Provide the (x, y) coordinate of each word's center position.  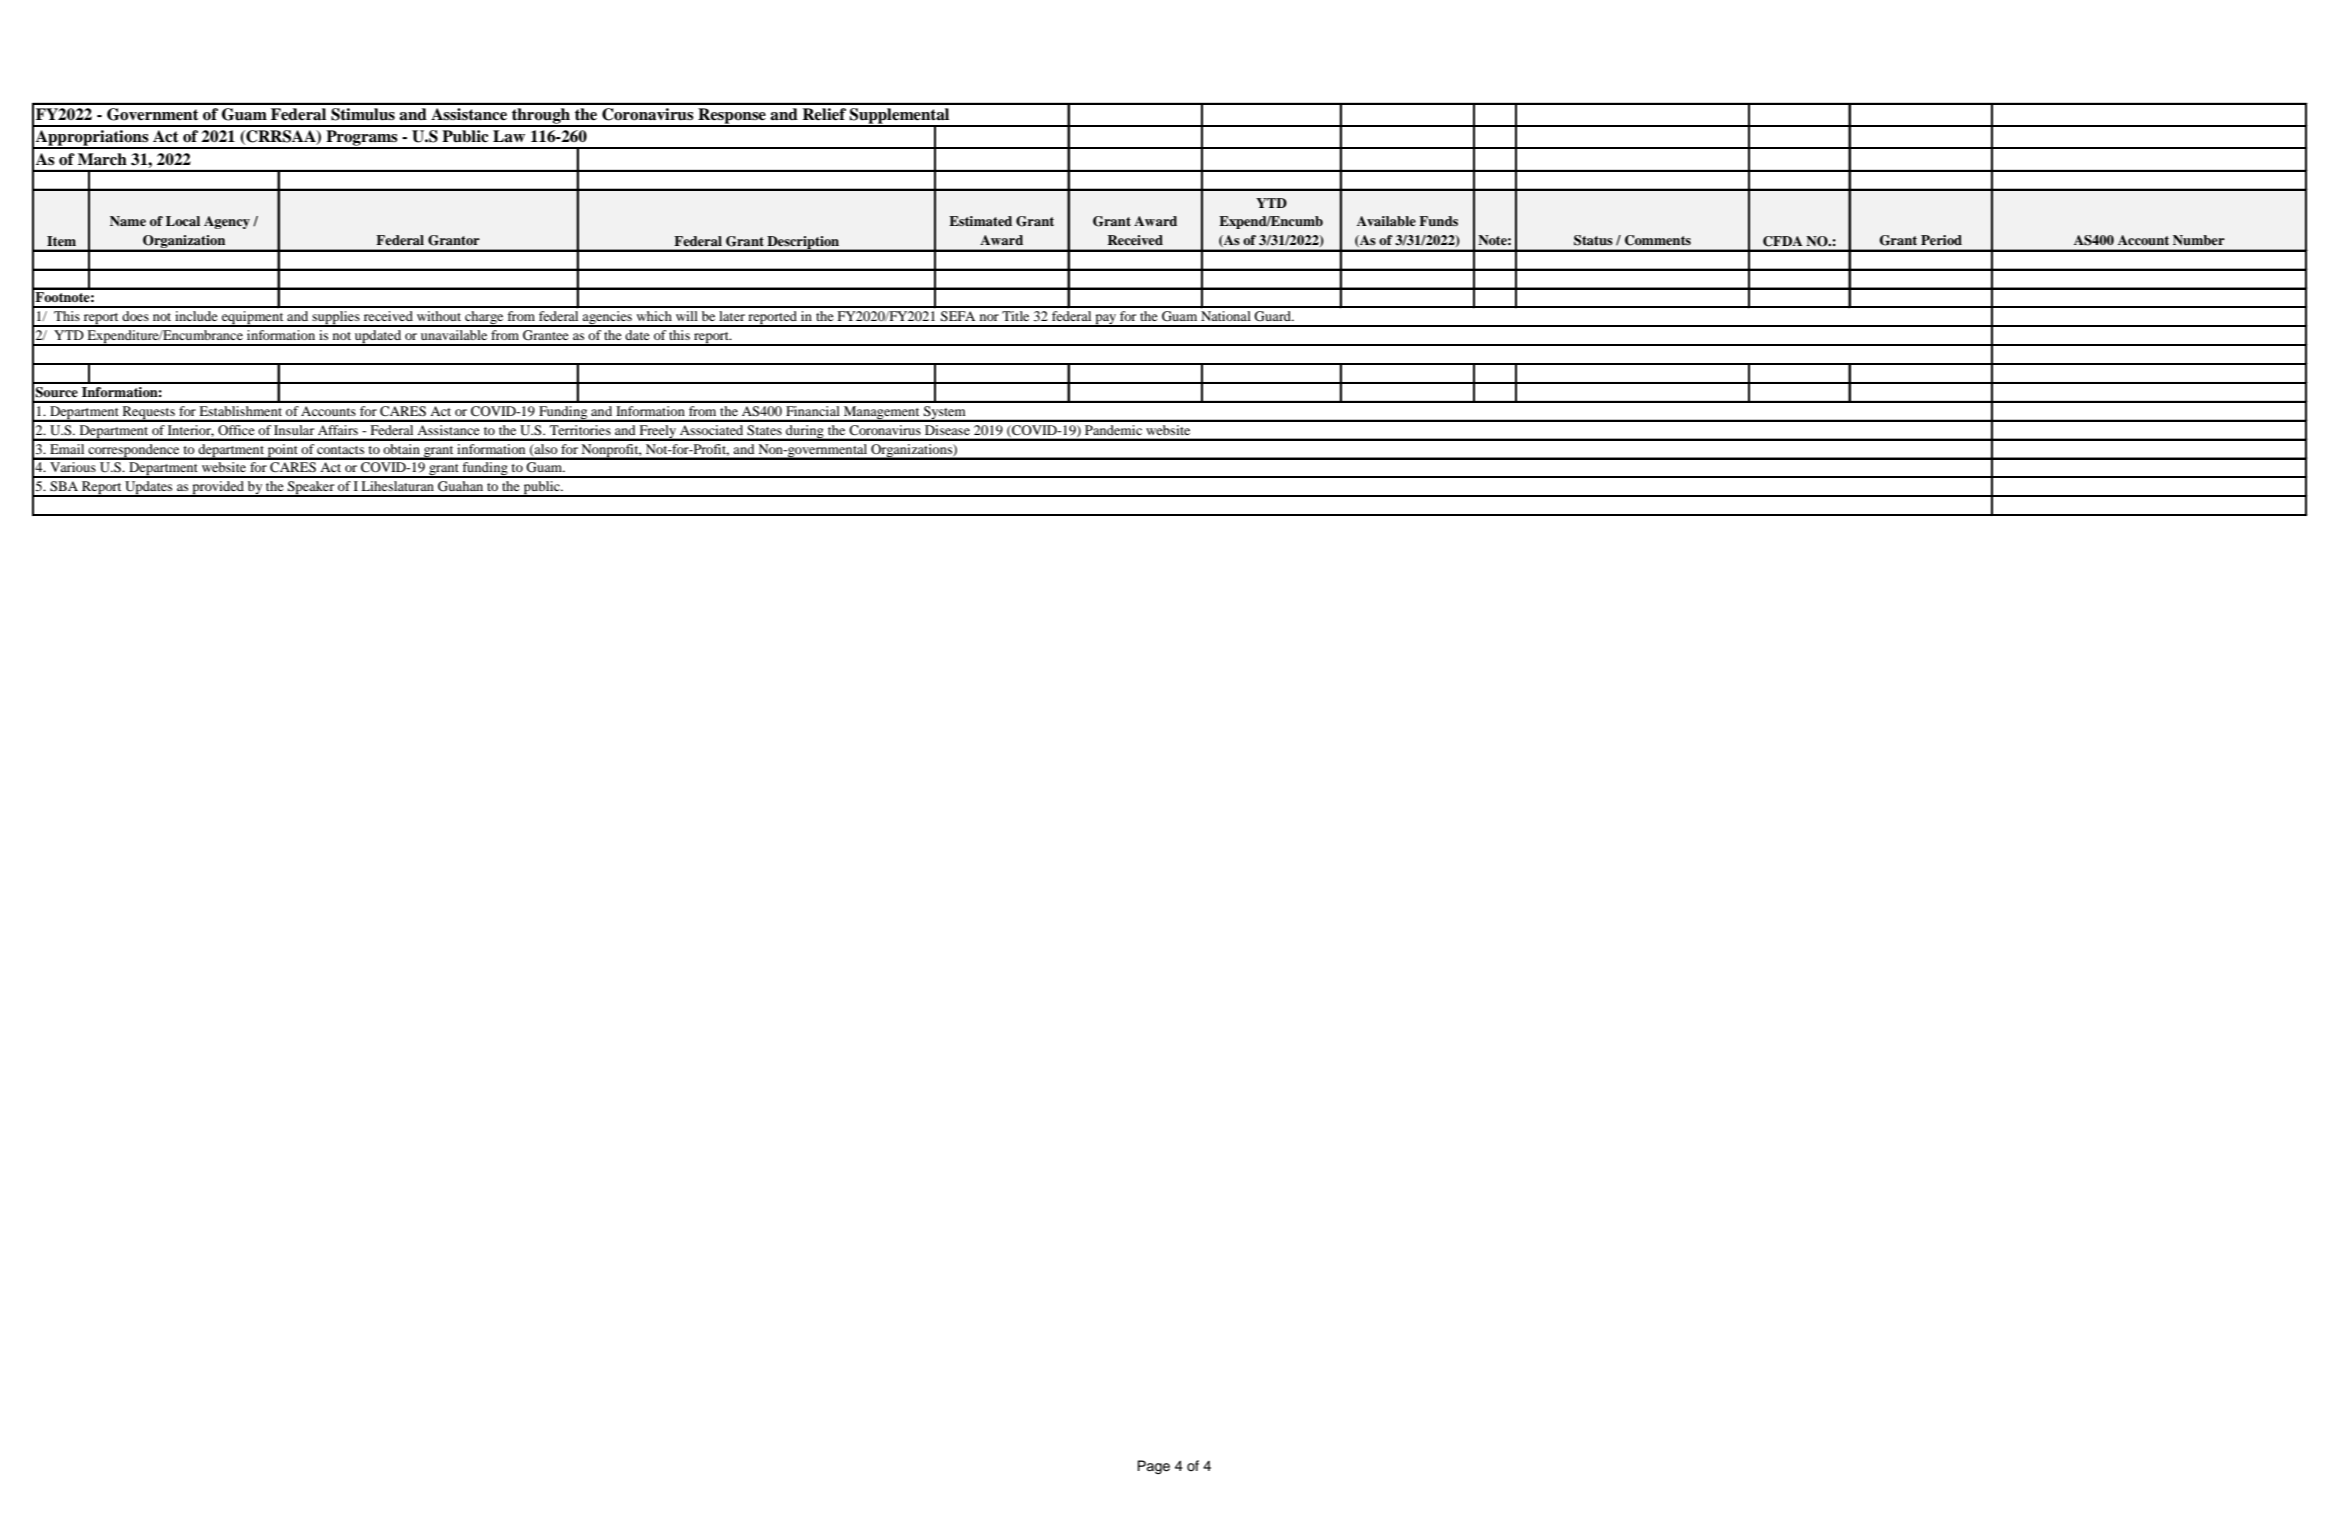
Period (1941, 240)
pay (1106, 320)
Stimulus (363, 114)
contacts (340, 450)
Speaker (311, 489)
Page (1153, 1467)
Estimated (980, 221)
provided (218, 489)
